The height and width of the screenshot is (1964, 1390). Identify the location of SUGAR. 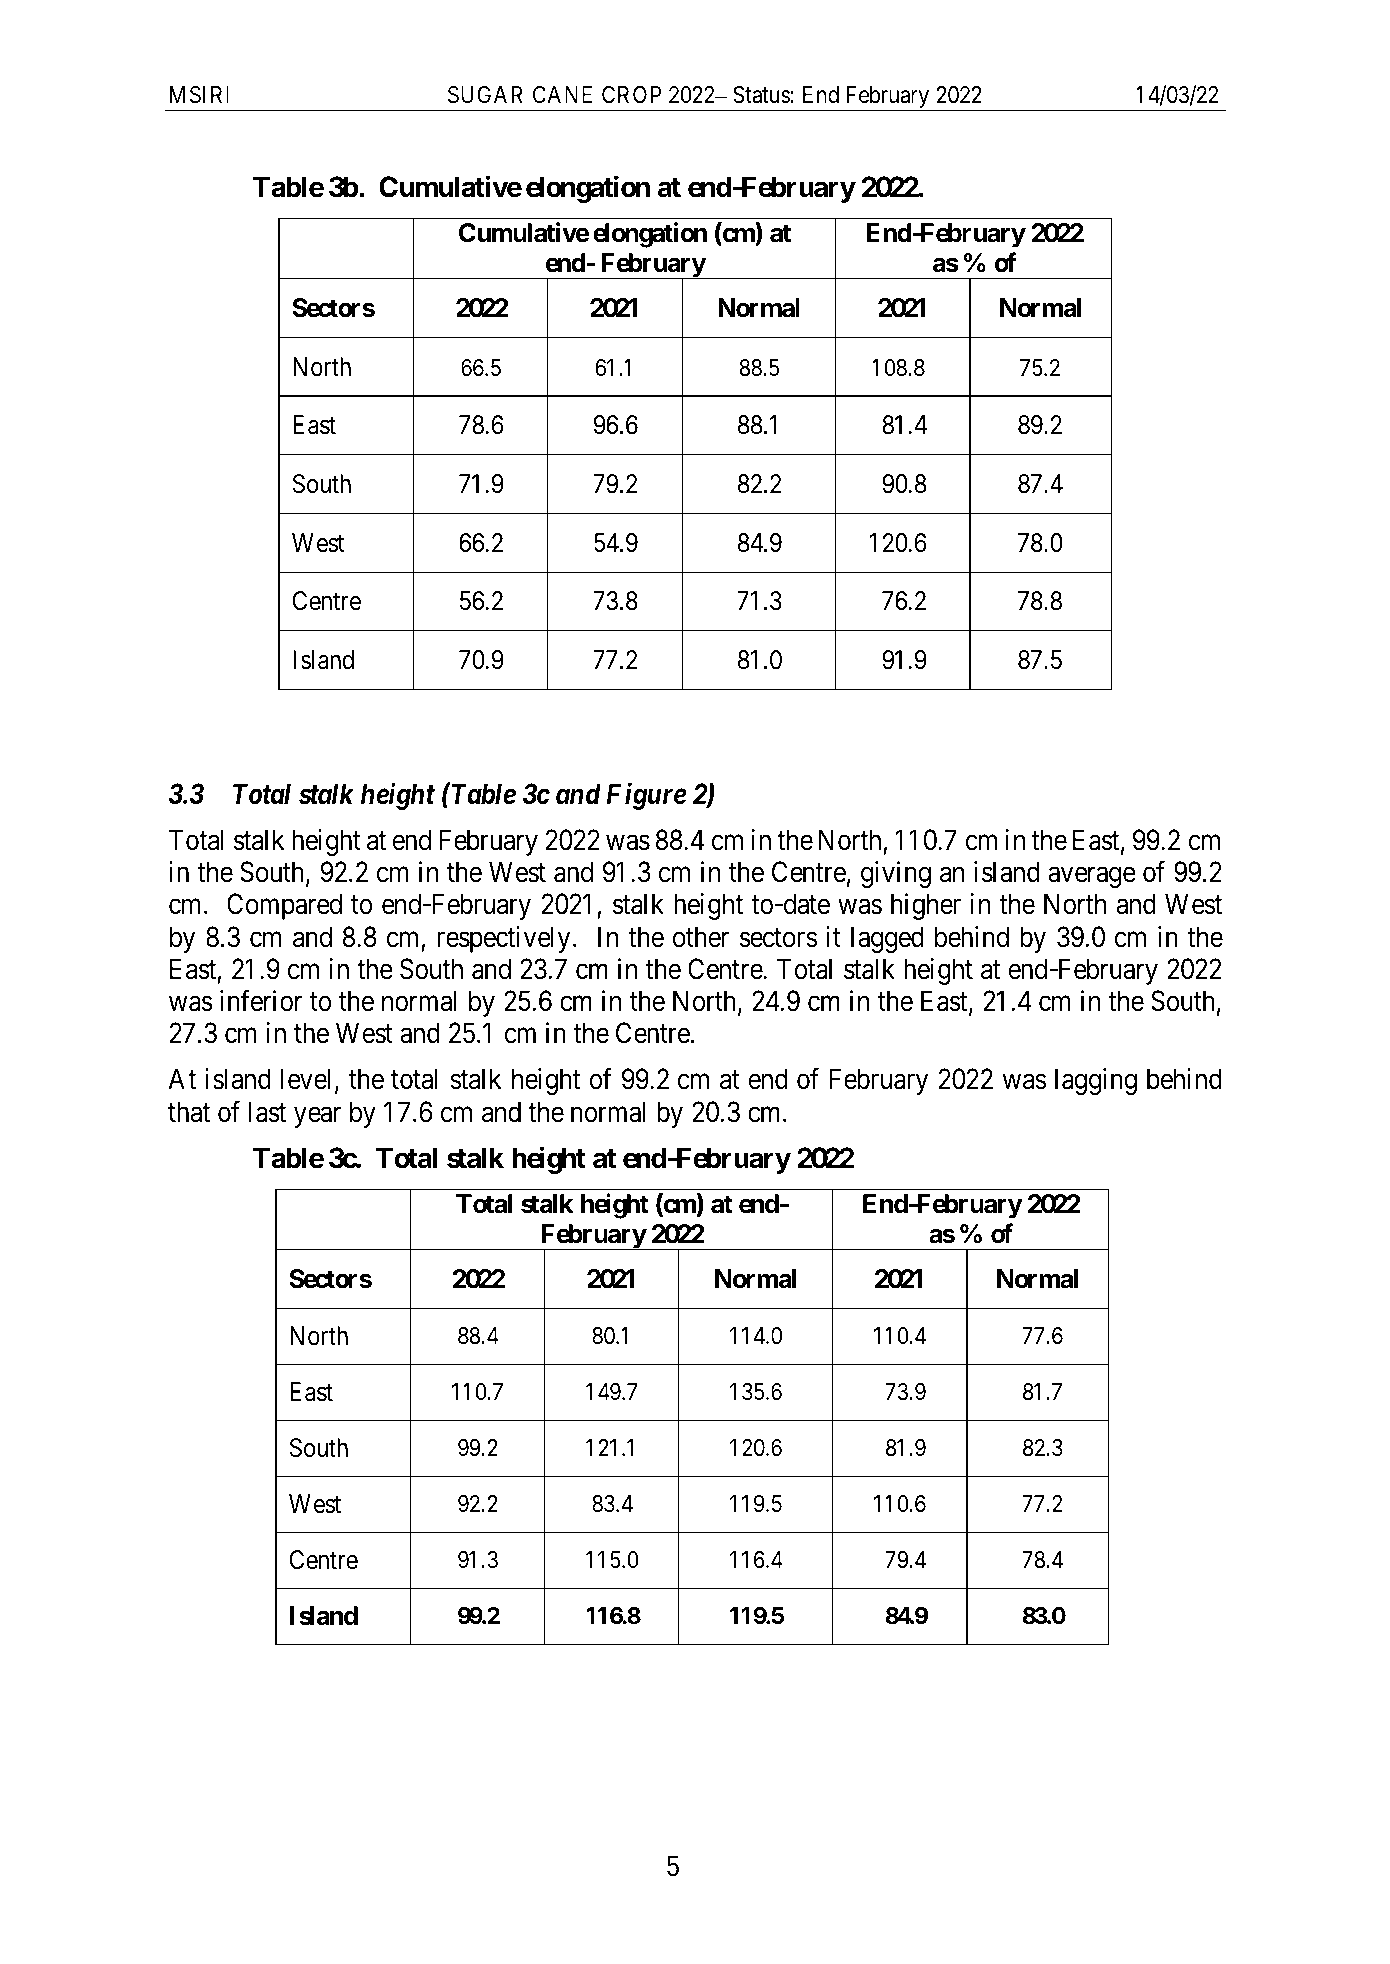
(485, 95).
